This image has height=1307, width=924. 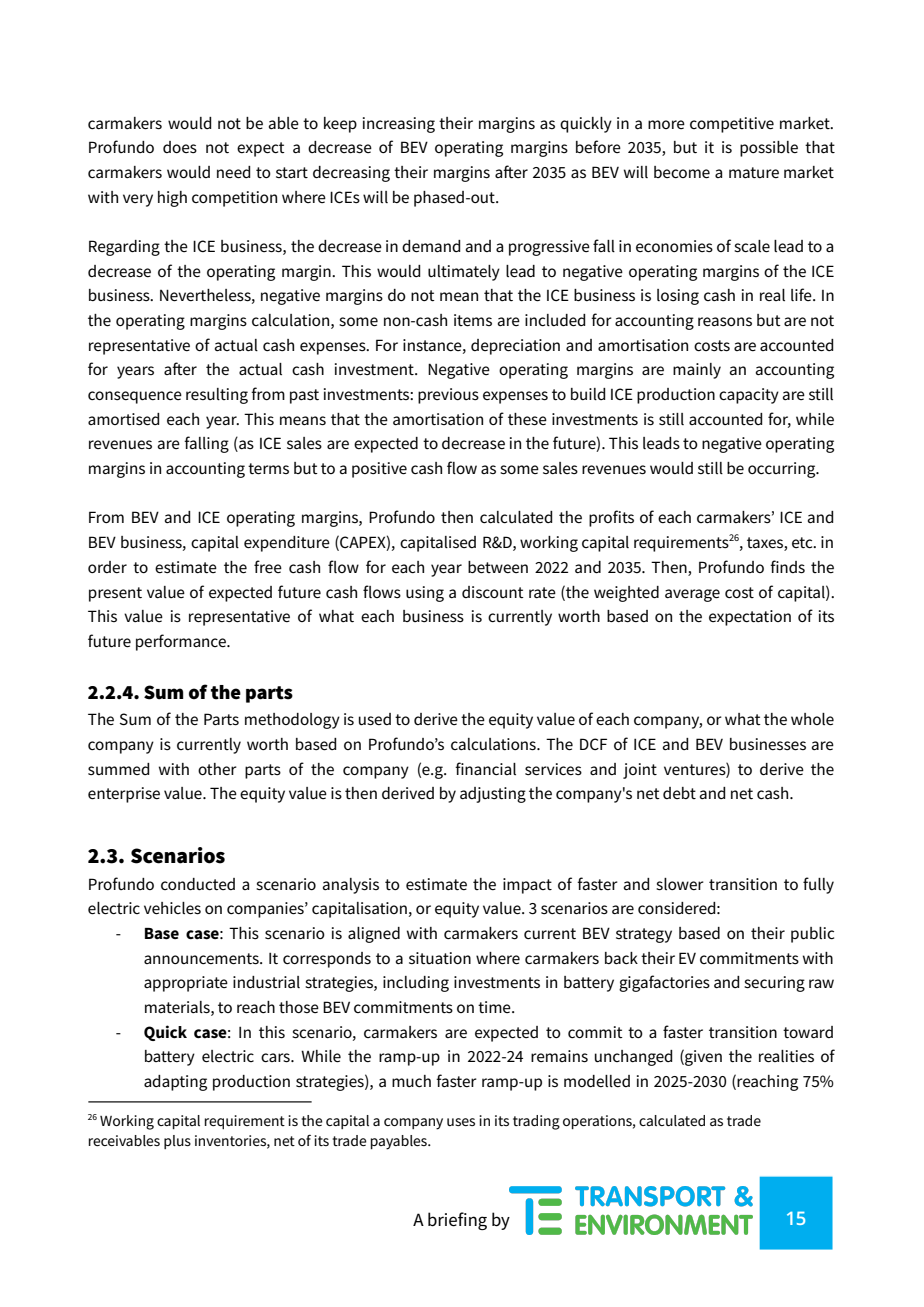 I want to click on mature, so click(x=754, y=172).
